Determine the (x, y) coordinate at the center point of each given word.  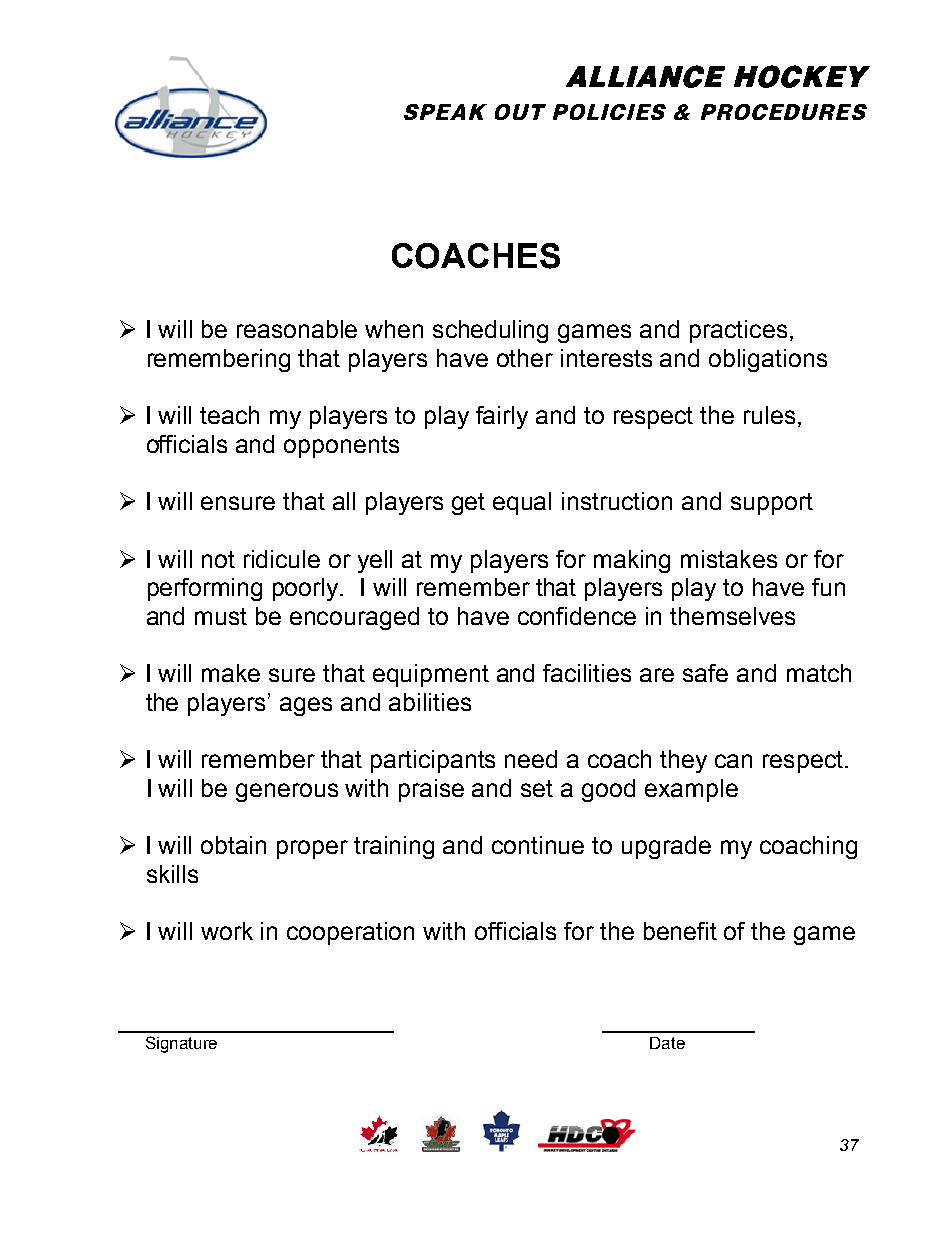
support (772, 504)
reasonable (297, 329)
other (525, 358)
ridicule (282, 559)
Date (667, 1043)
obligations (768, 360)
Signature (181, 1044)
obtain (233, 845)
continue (538, 845)
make (231, 673)
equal (522, 503)
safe (705, 673)
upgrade (666, 847)
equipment (431, 675)
